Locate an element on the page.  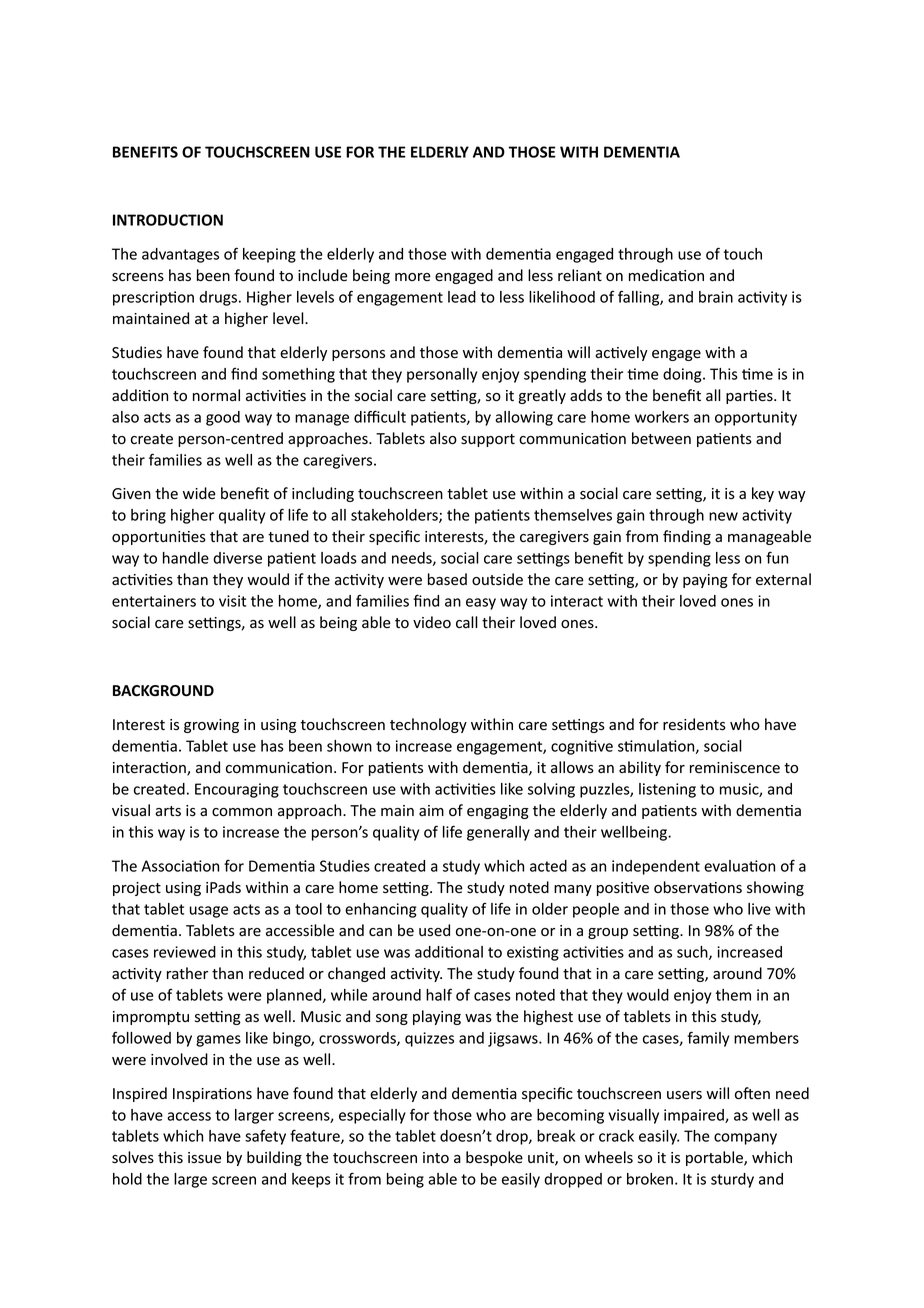
advantages is located at coordinates (180, 255).
